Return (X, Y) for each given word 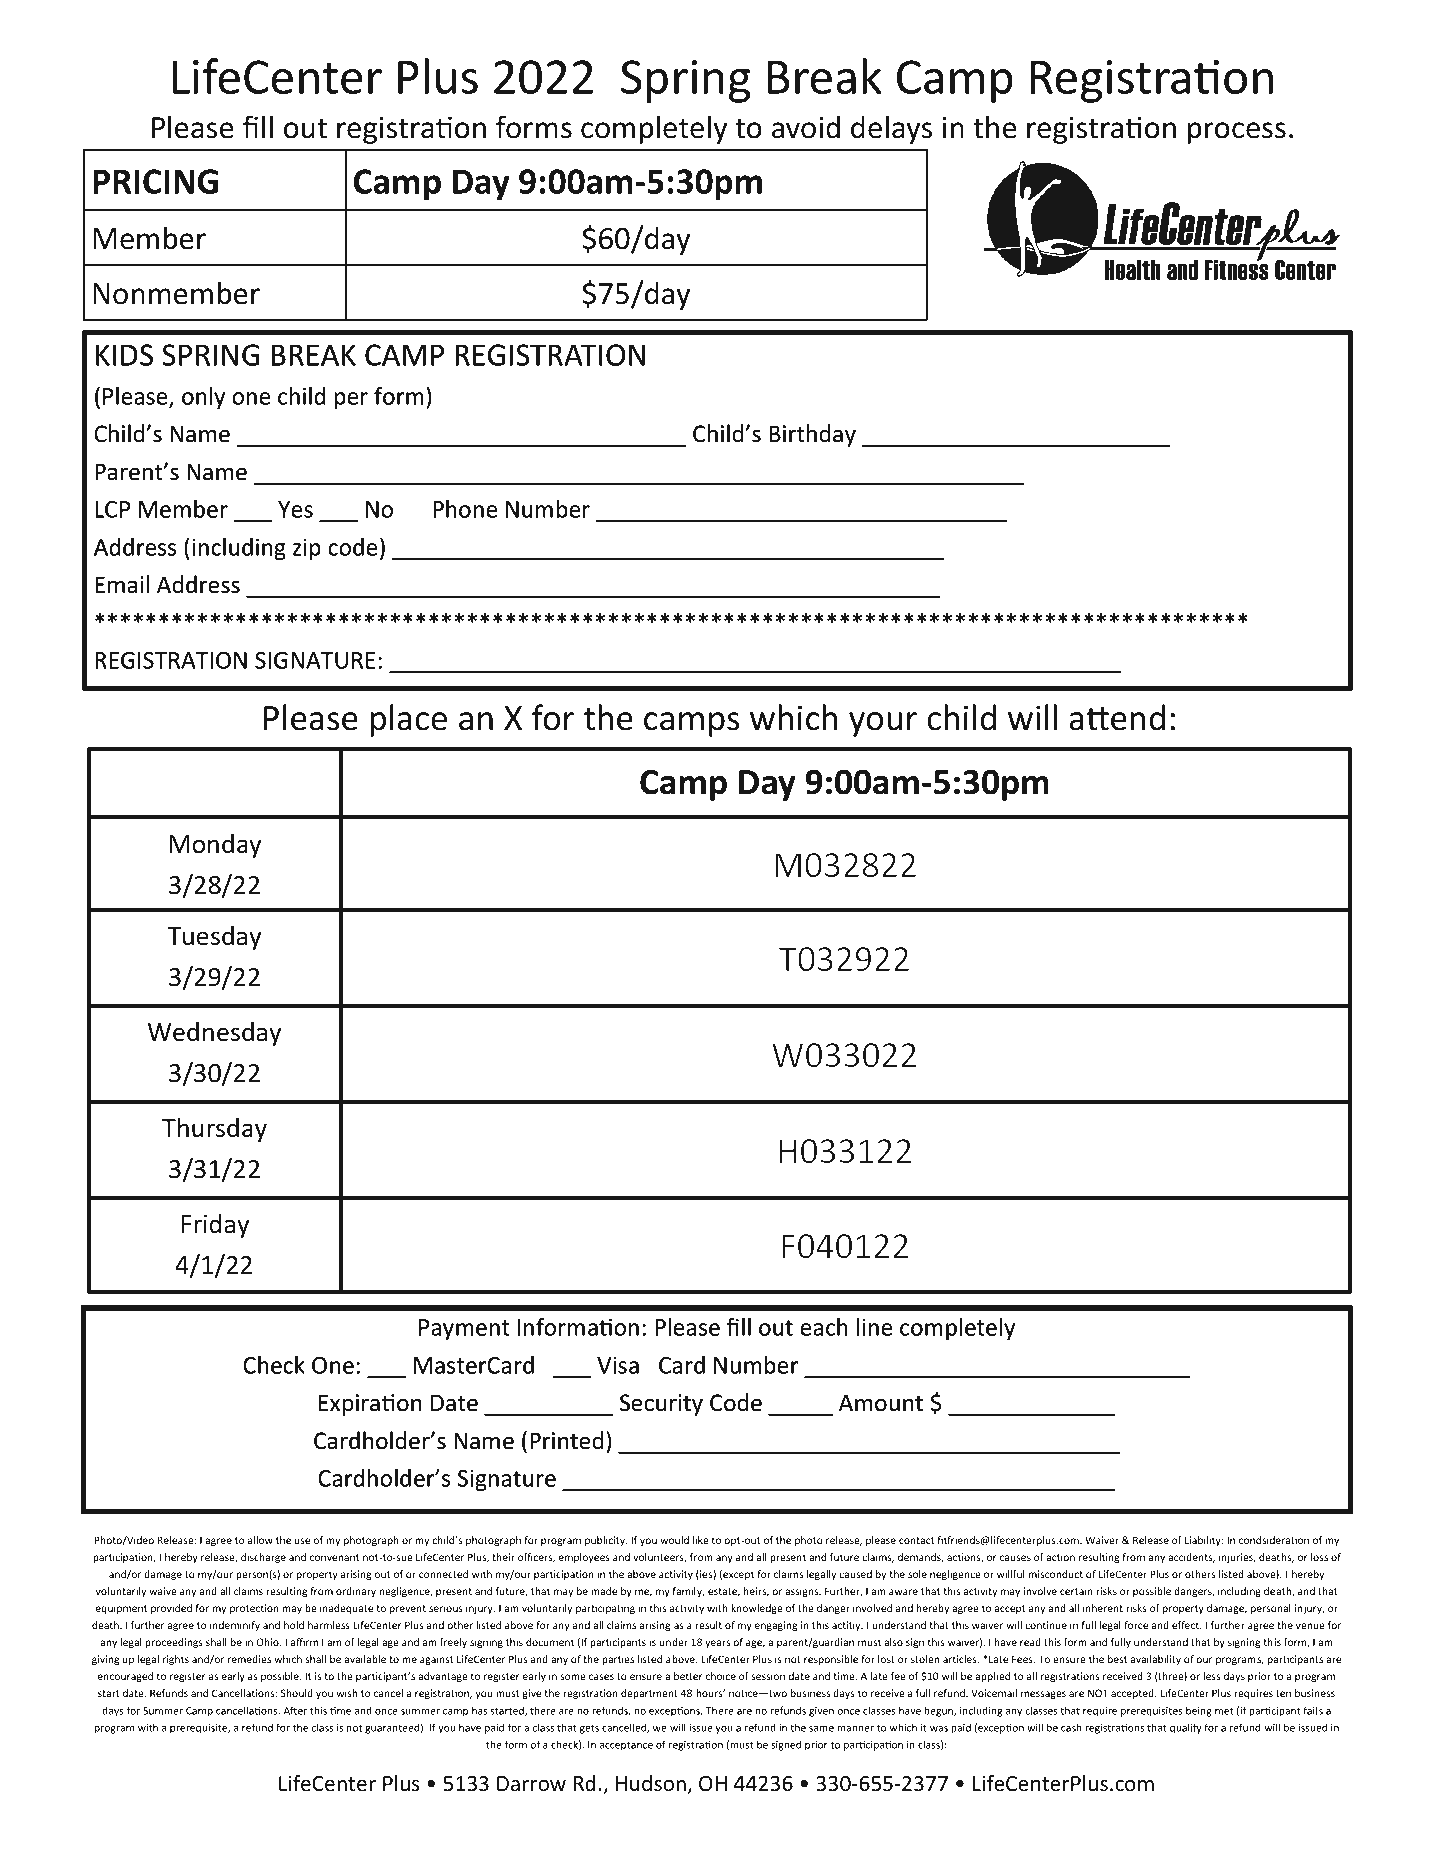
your (883, 724)
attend (1117, 717)
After (295, 1710)
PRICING (155, 181)
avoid (806, 127)
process (1237, 133)
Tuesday (214, 938)
